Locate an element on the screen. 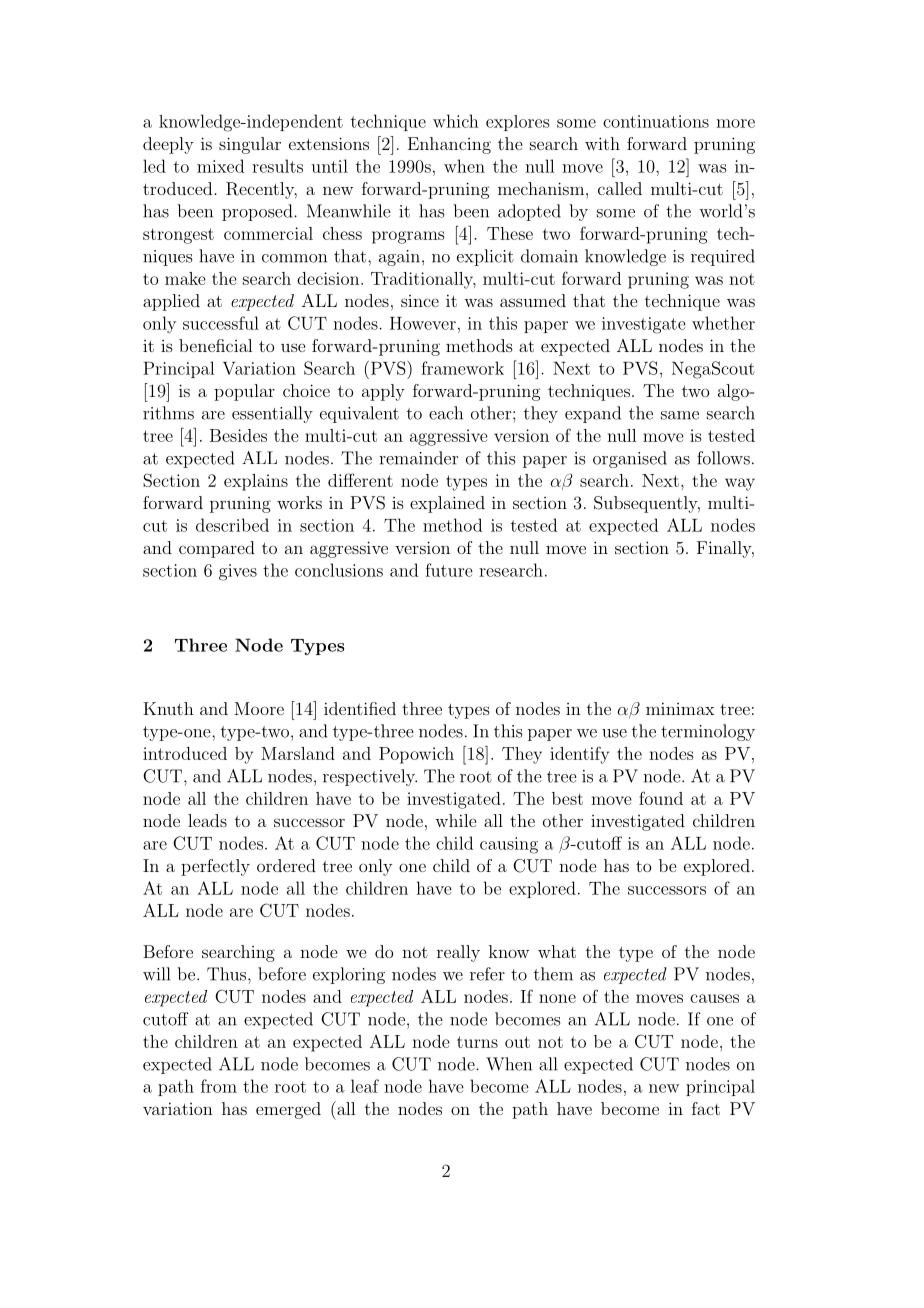  continuations is located at coordinates (656, 121).
